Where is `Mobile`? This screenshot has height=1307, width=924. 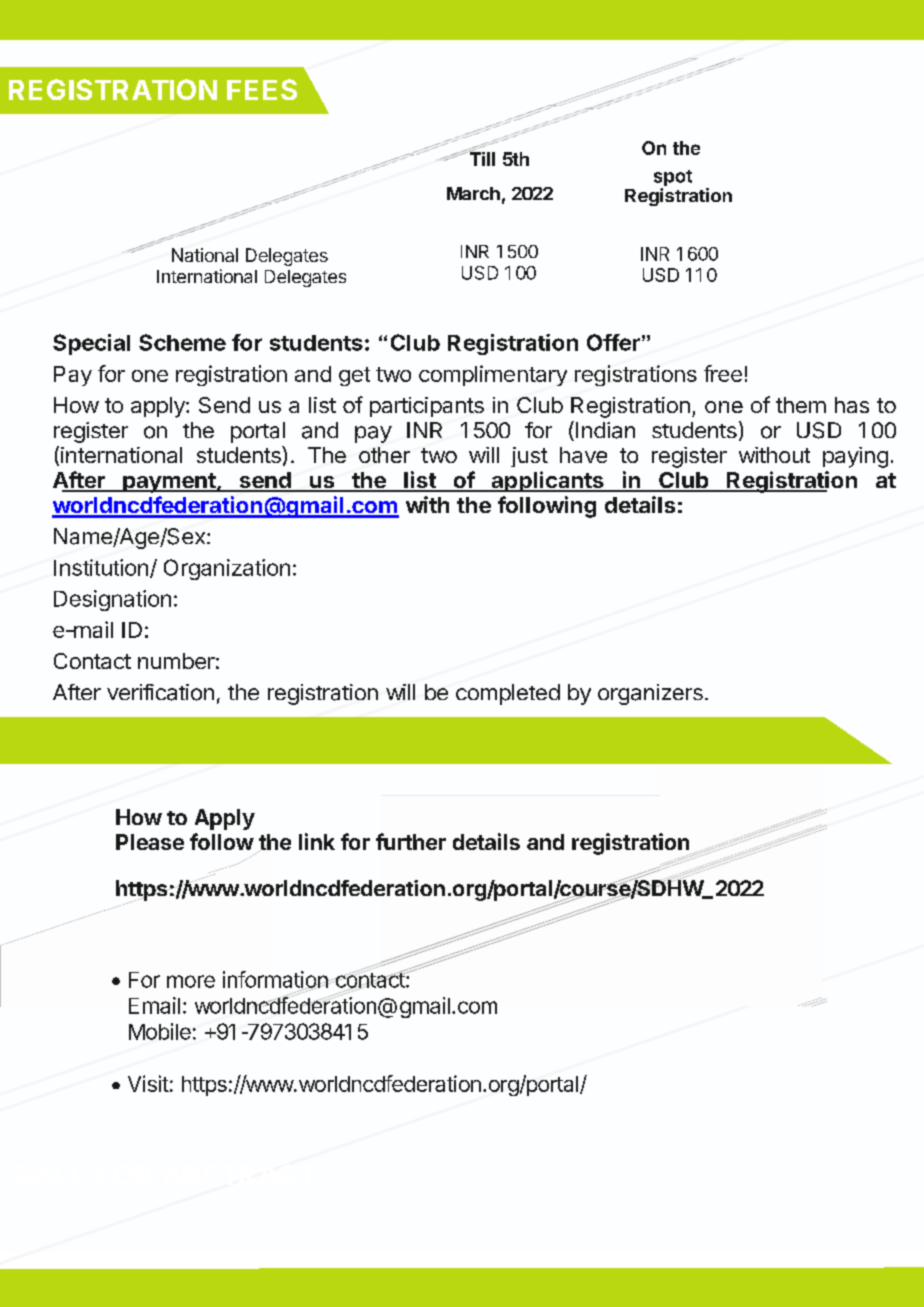 Mobile is located at coordinates (160, 1031).
